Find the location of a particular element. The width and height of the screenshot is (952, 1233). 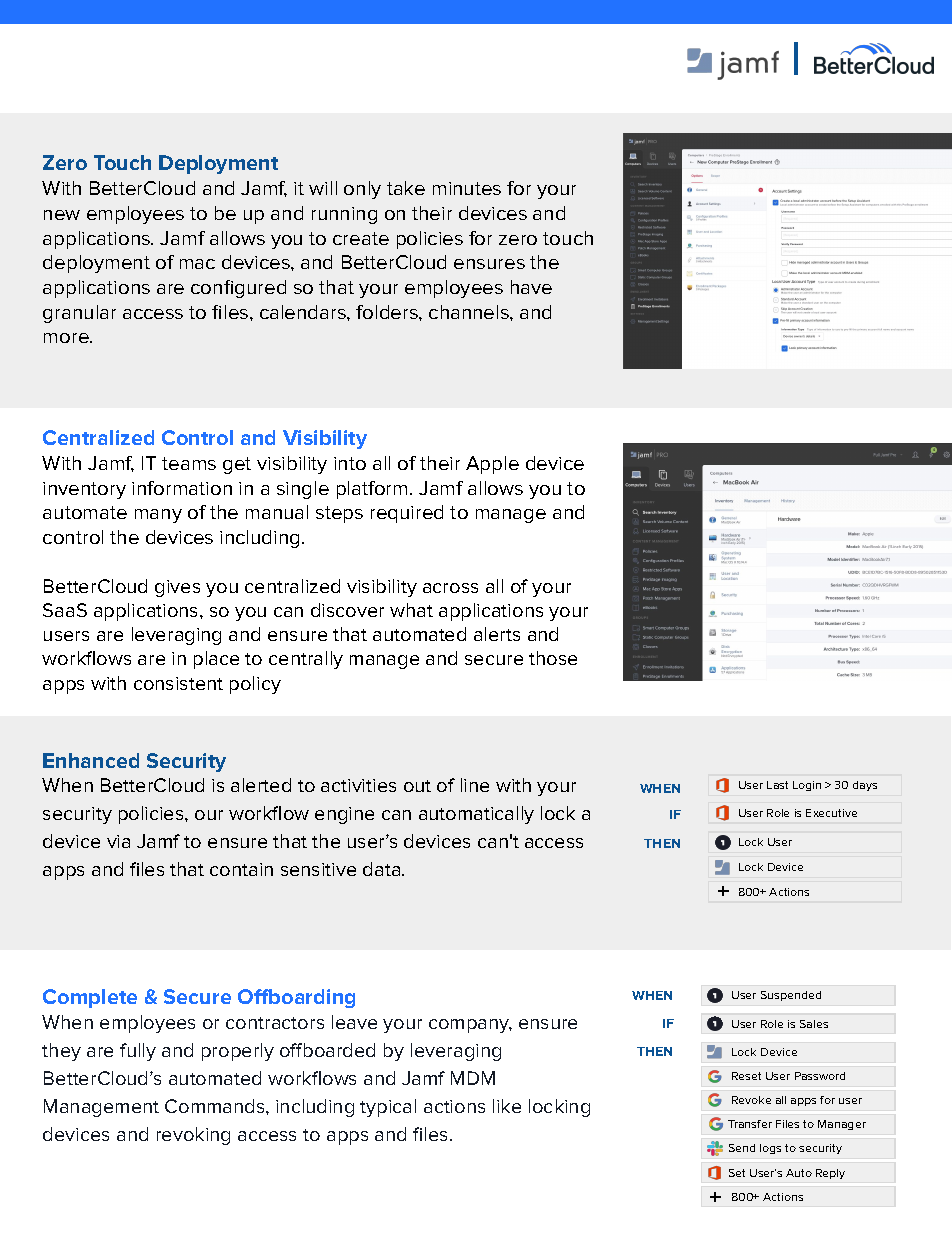

like is located at coordinates (507, 1106).
